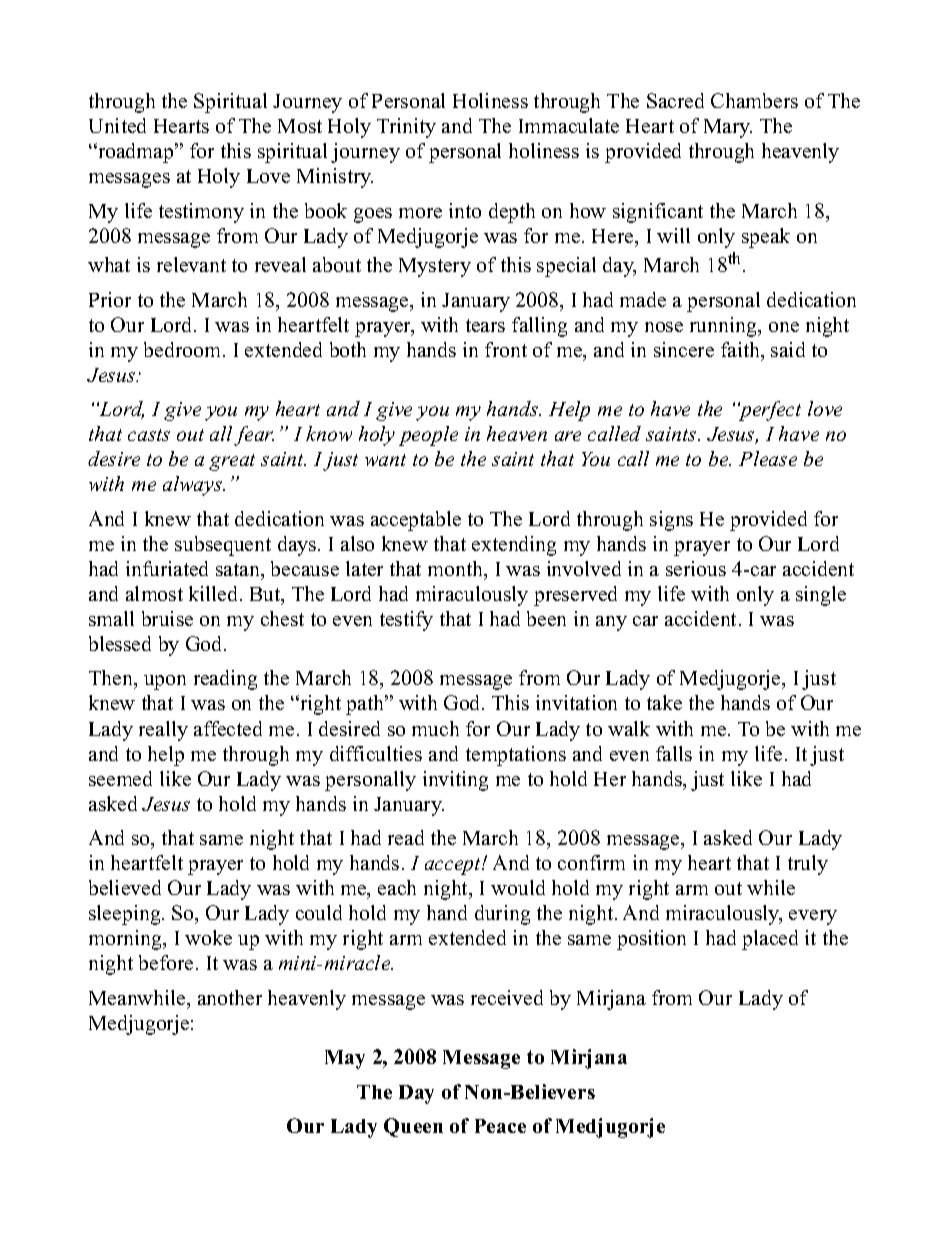  I want to click on great, so click(232, 462).
